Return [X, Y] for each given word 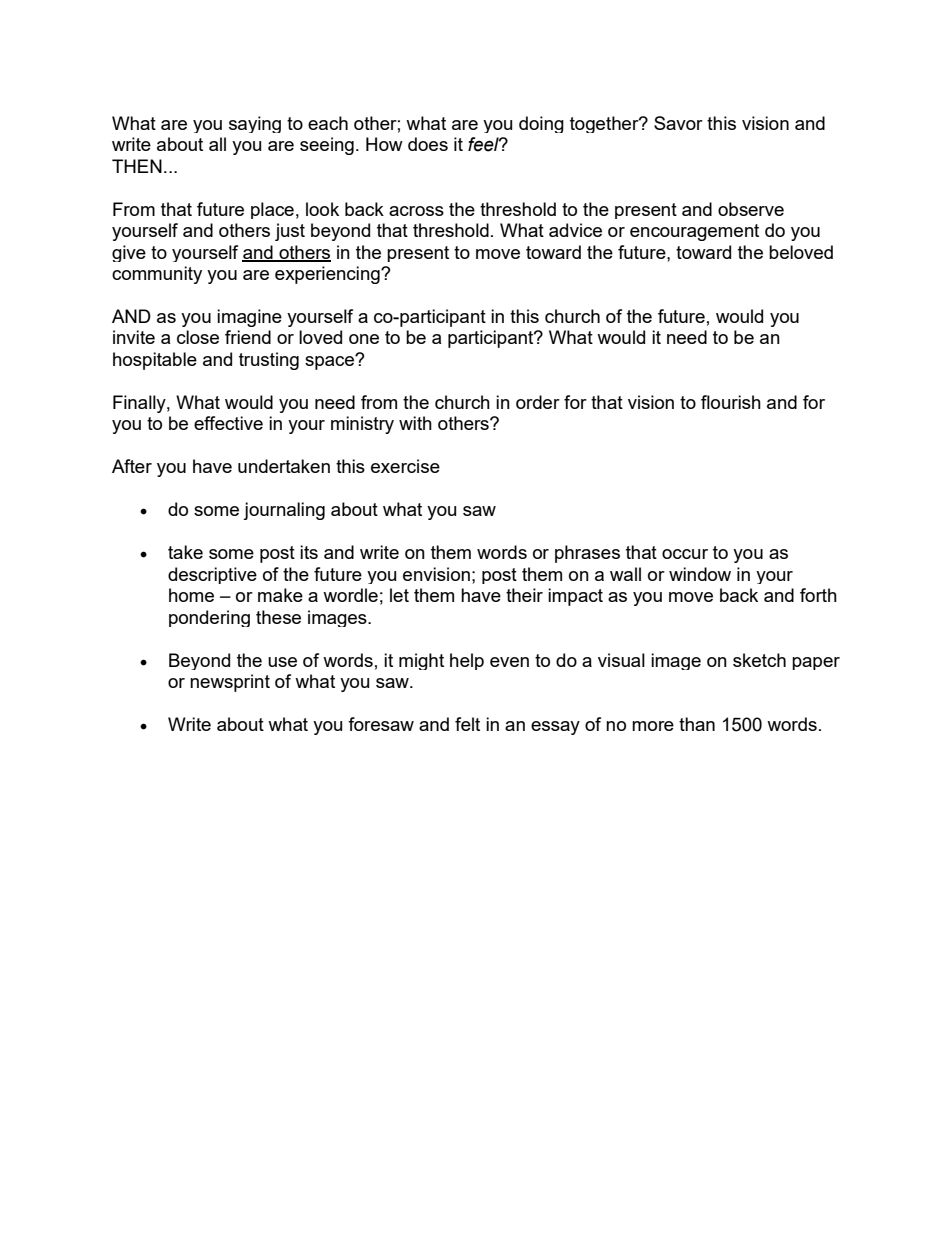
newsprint [230, 683]
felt [467, 724]
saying [255, 124]
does [428, 144]
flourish [731, 402]
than [697, 724]
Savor [678, 123]
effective [228, 423]
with [415, 423]
